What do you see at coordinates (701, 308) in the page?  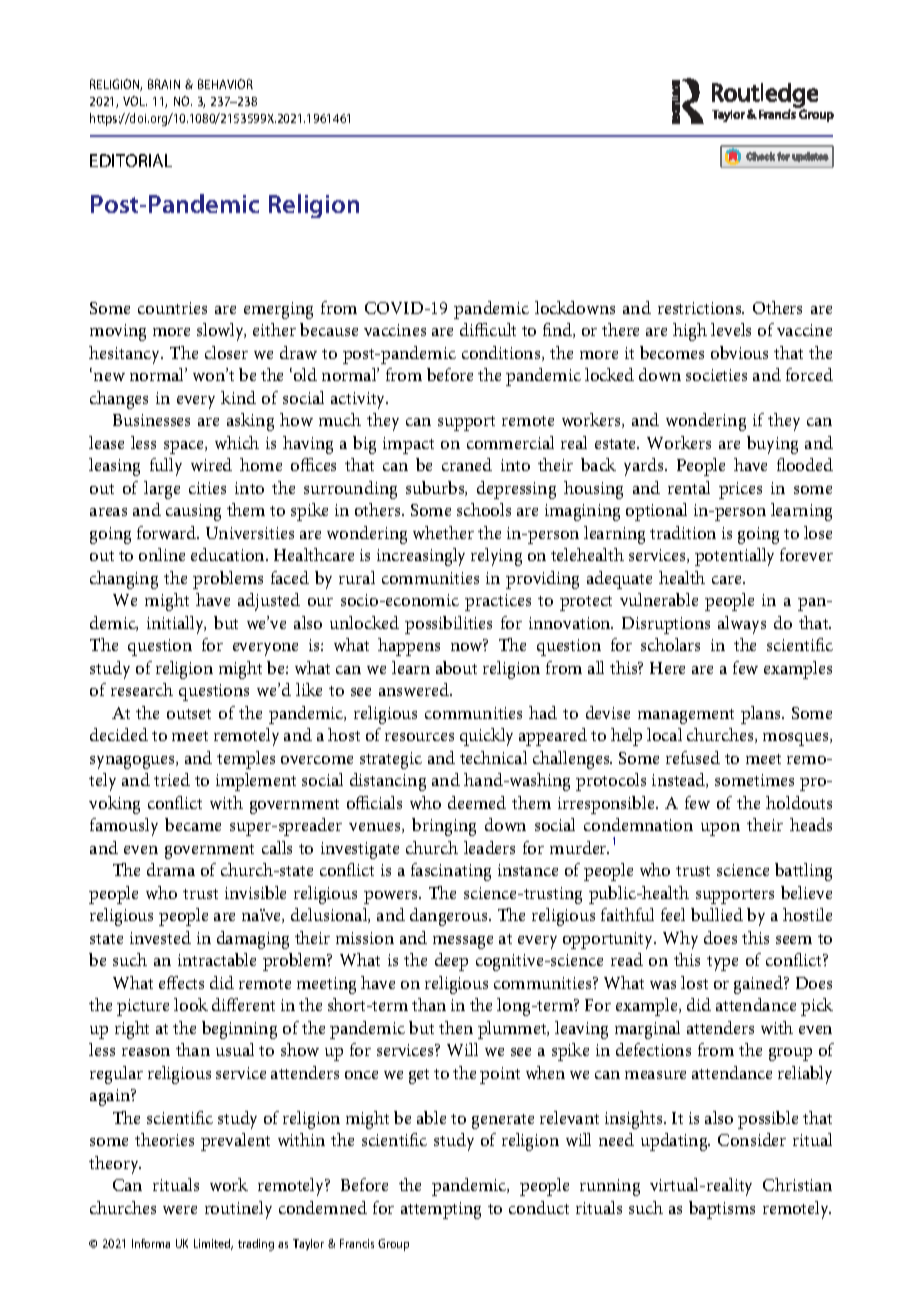 I see `restrictions` at bounding box center [701, 308].
